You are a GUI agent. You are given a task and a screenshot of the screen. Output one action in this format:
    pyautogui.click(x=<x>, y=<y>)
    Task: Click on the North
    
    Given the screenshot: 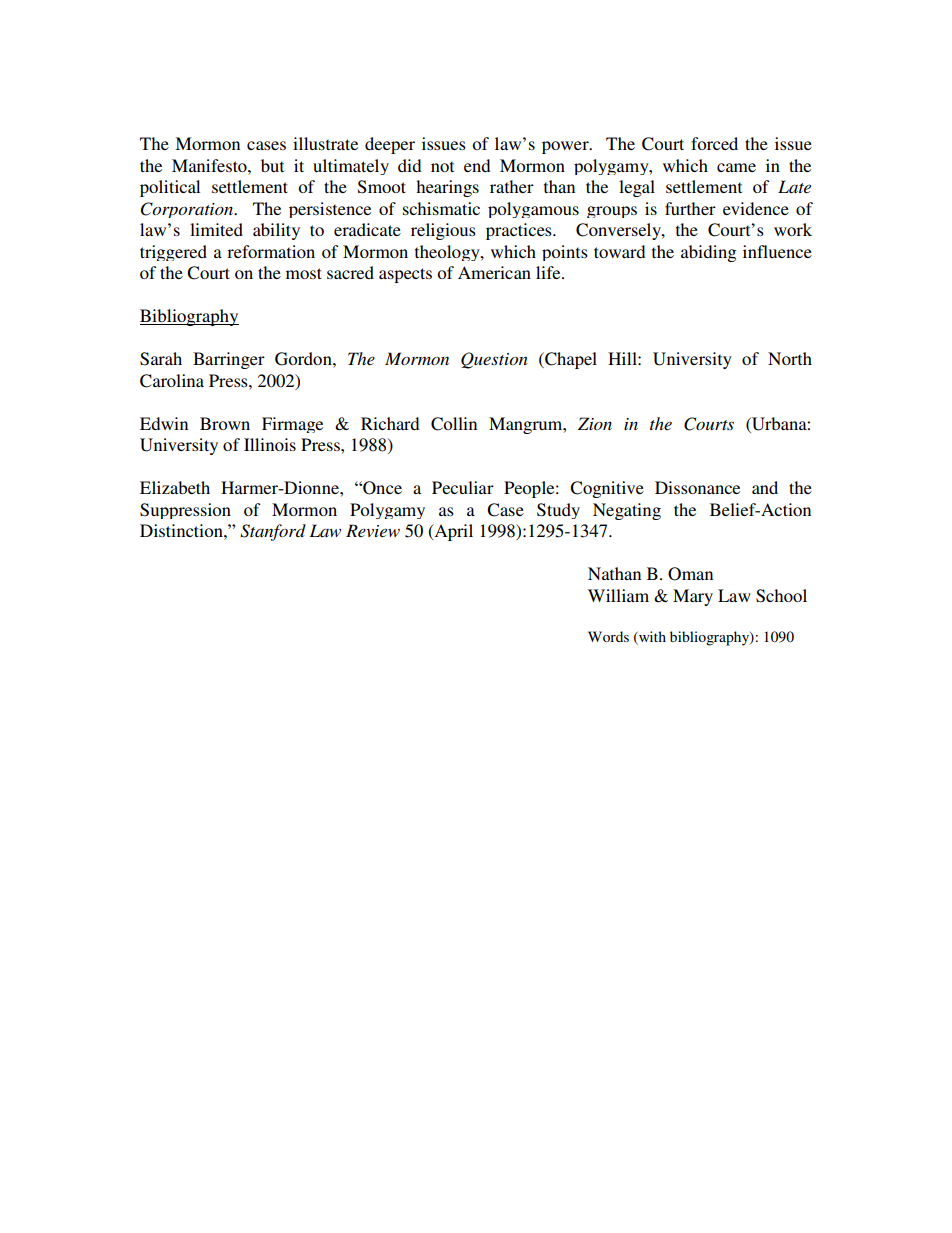 What is the action you would take?
    pyautogui.click(x=790, y=358)
